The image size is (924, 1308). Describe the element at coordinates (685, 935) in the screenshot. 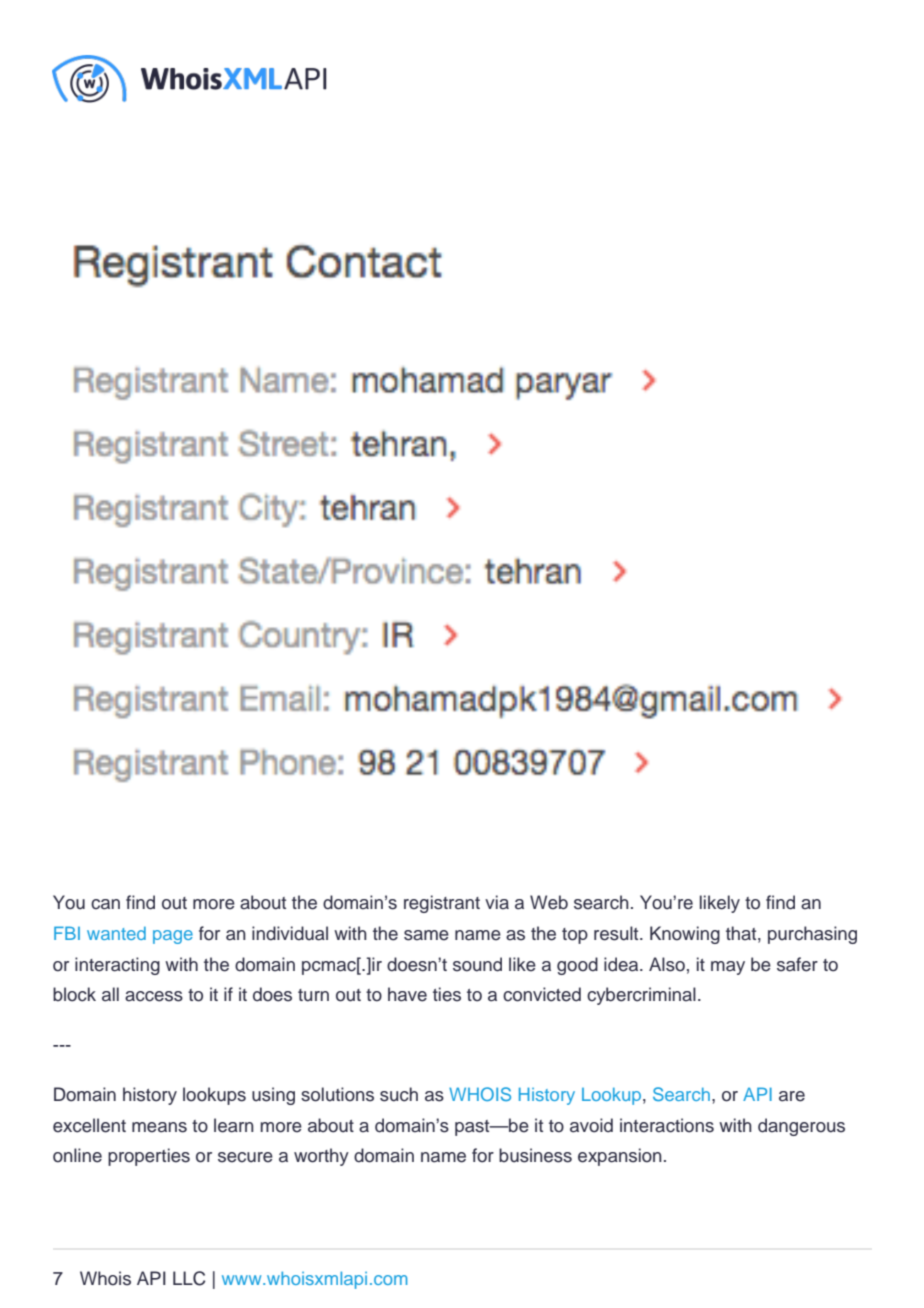

I see `Knowing` at that location.
